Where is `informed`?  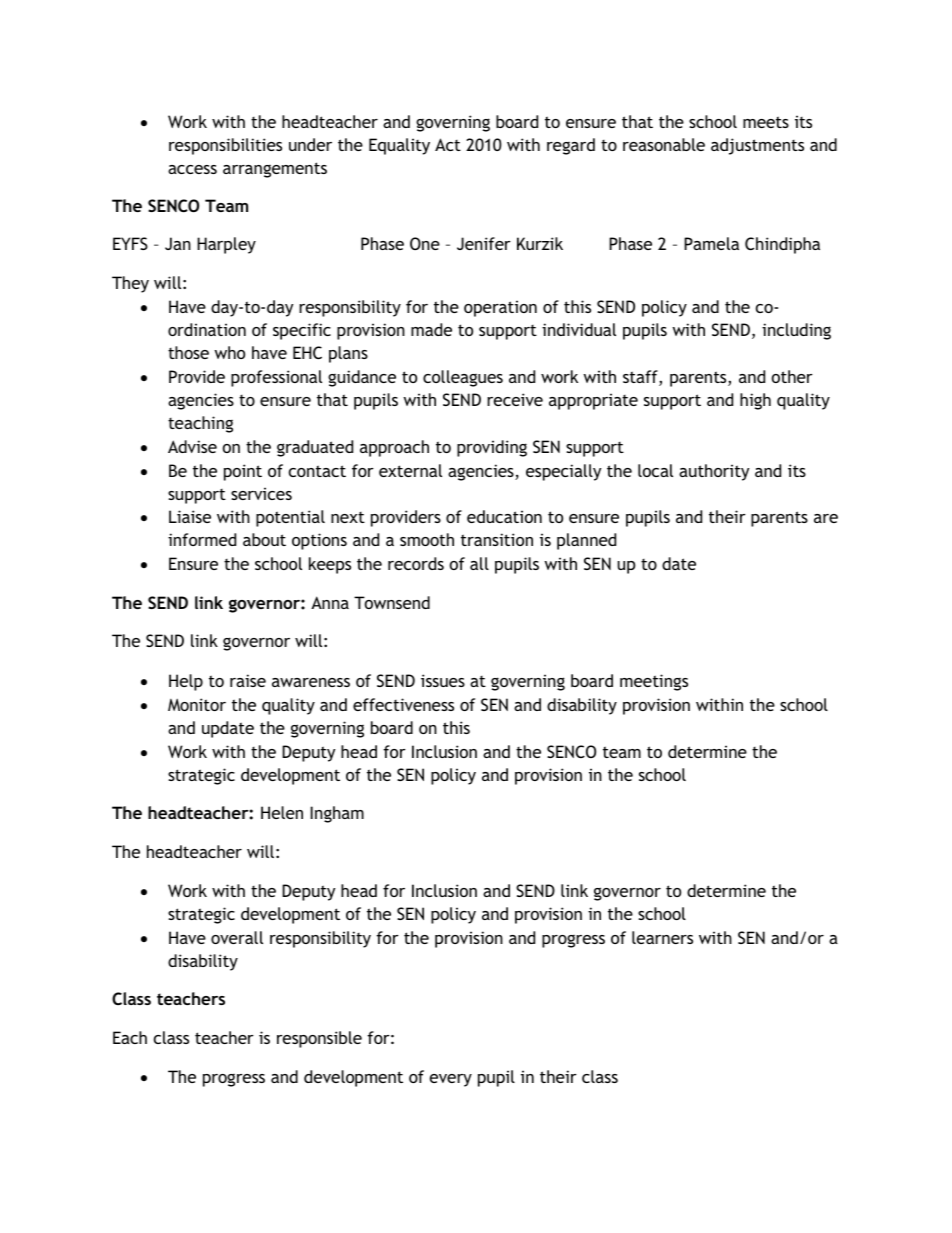 informed is located at coordinates (202, 539).
